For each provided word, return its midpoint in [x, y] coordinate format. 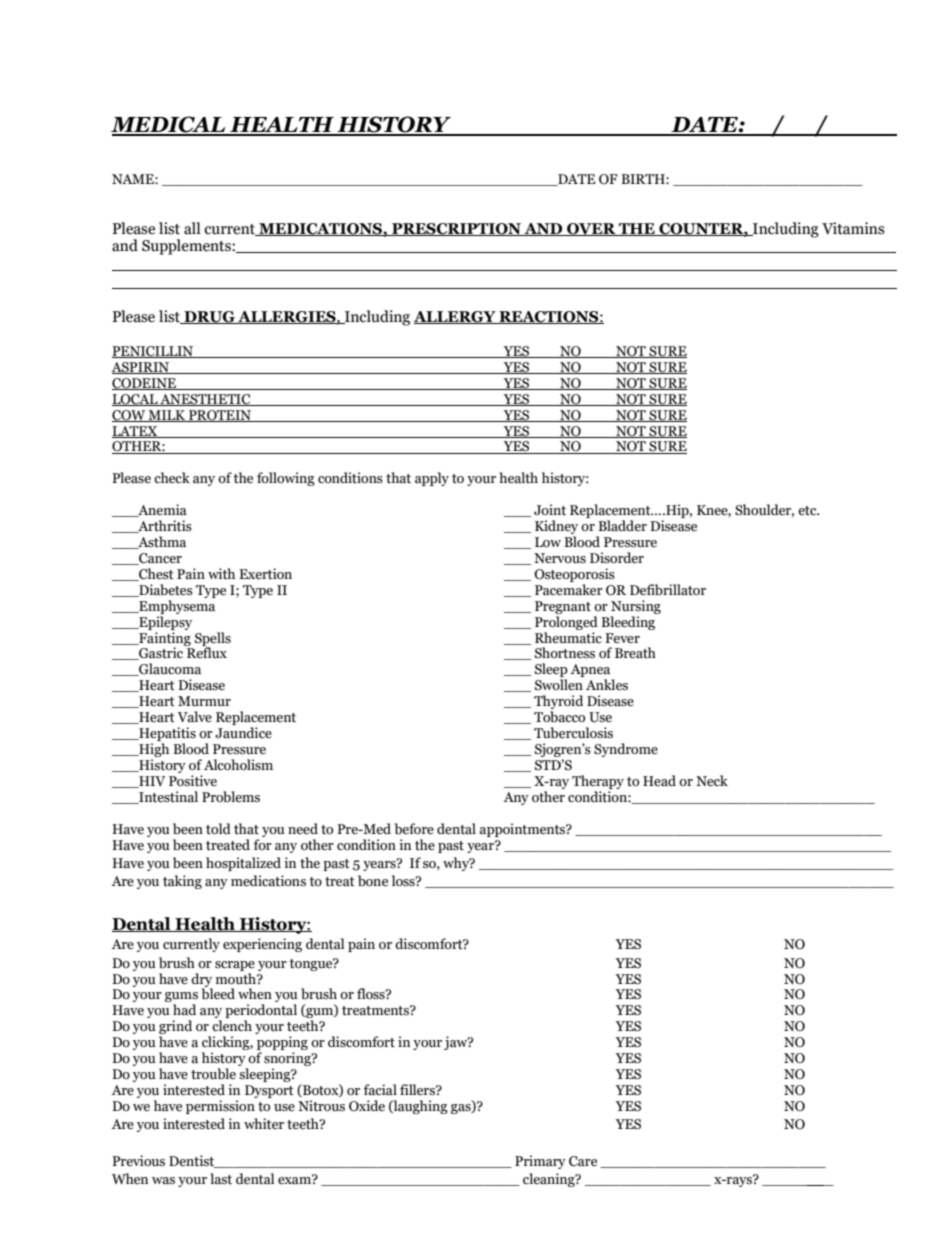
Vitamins [853, 228]
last [221, 1179]
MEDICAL [169, 125]
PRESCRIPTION [456, 229]
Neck [712, 781]
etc [808, 511]
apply [432, 479]
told [218, 828]
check [172, 478]
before [414, 829]
